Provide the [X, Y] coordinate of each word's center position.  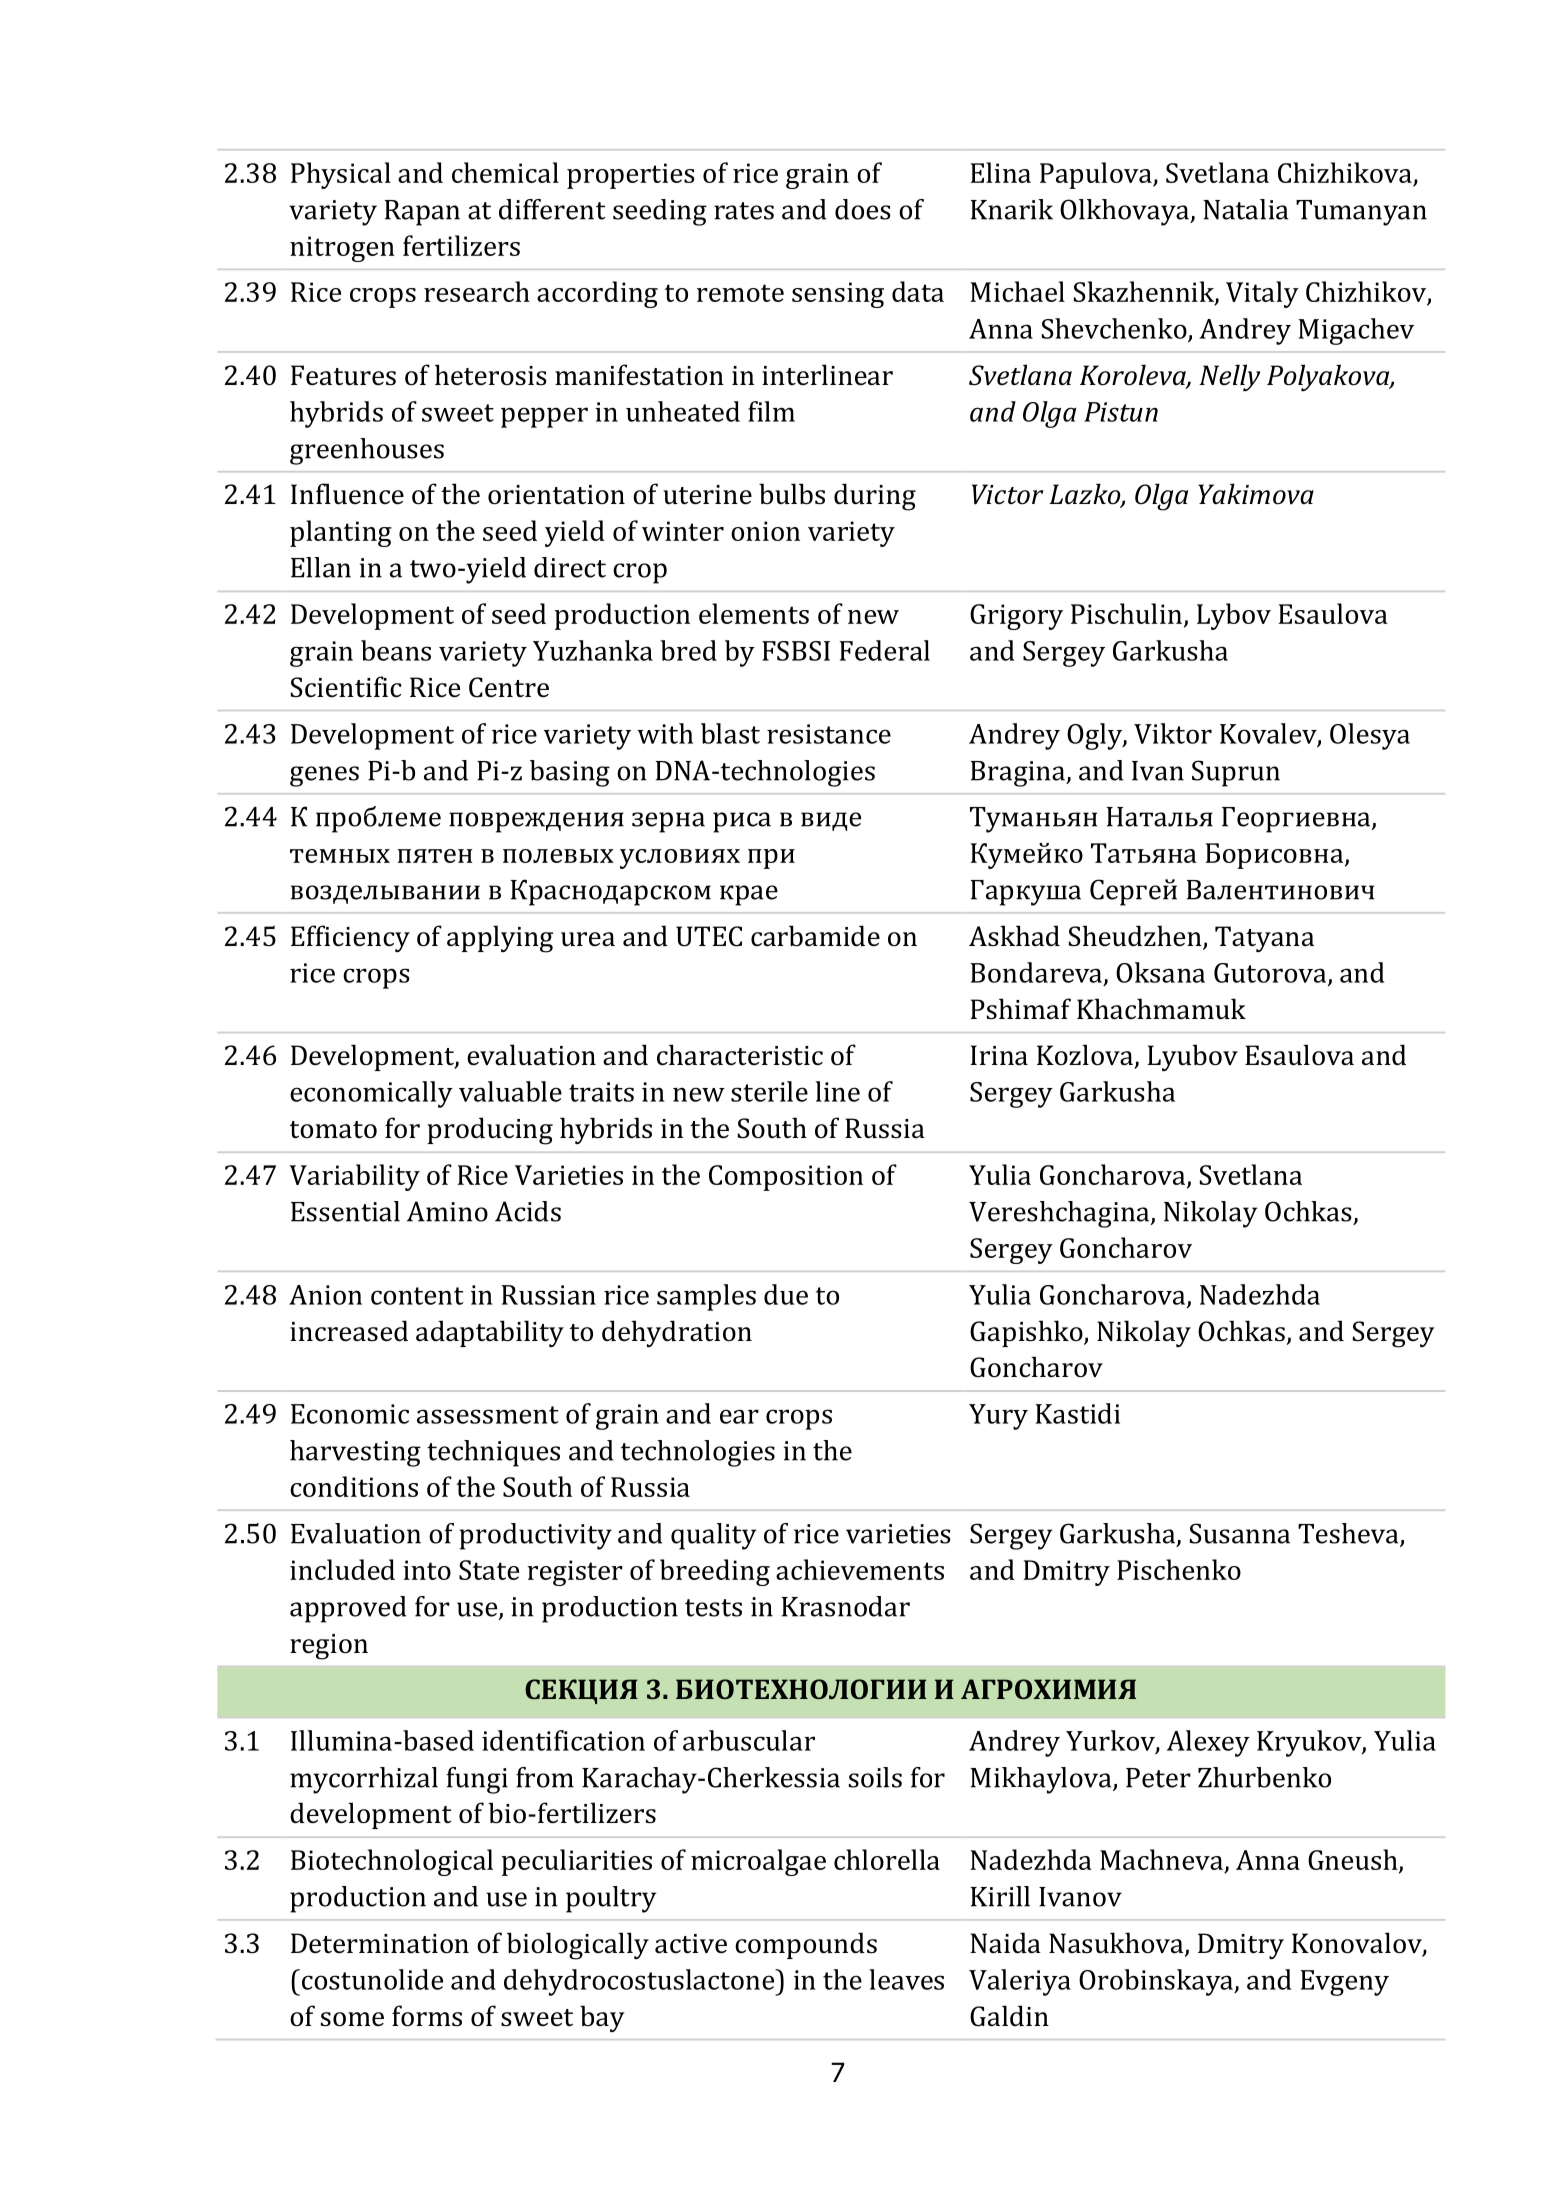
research [477, 291]
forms [427, 2016]
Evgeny [1344, 1983]
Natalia [1245, 209]
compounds [806, 1945]
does [863, 209]
